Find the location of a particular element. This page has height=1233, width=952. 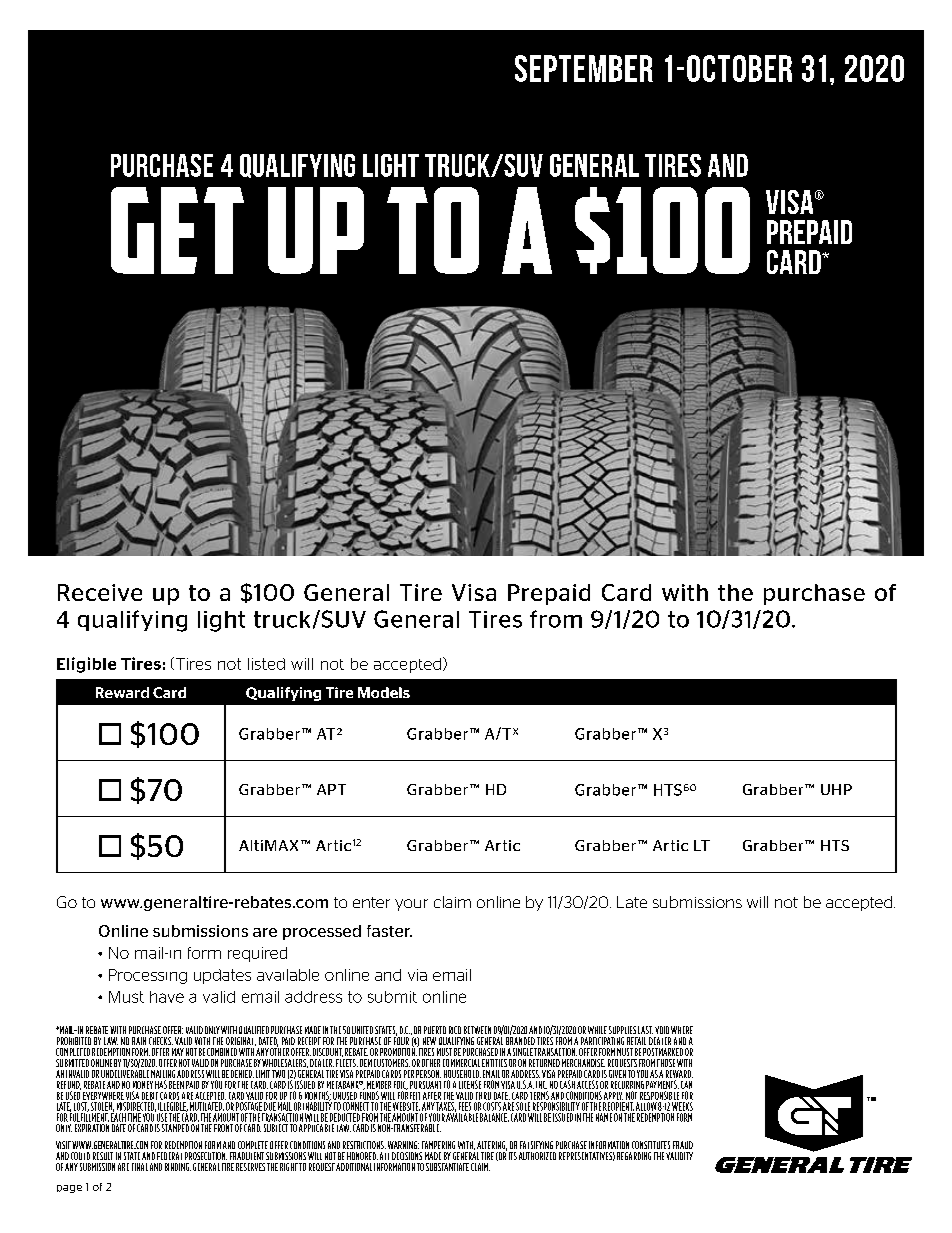

GET is located at coordinates (177, 230).
